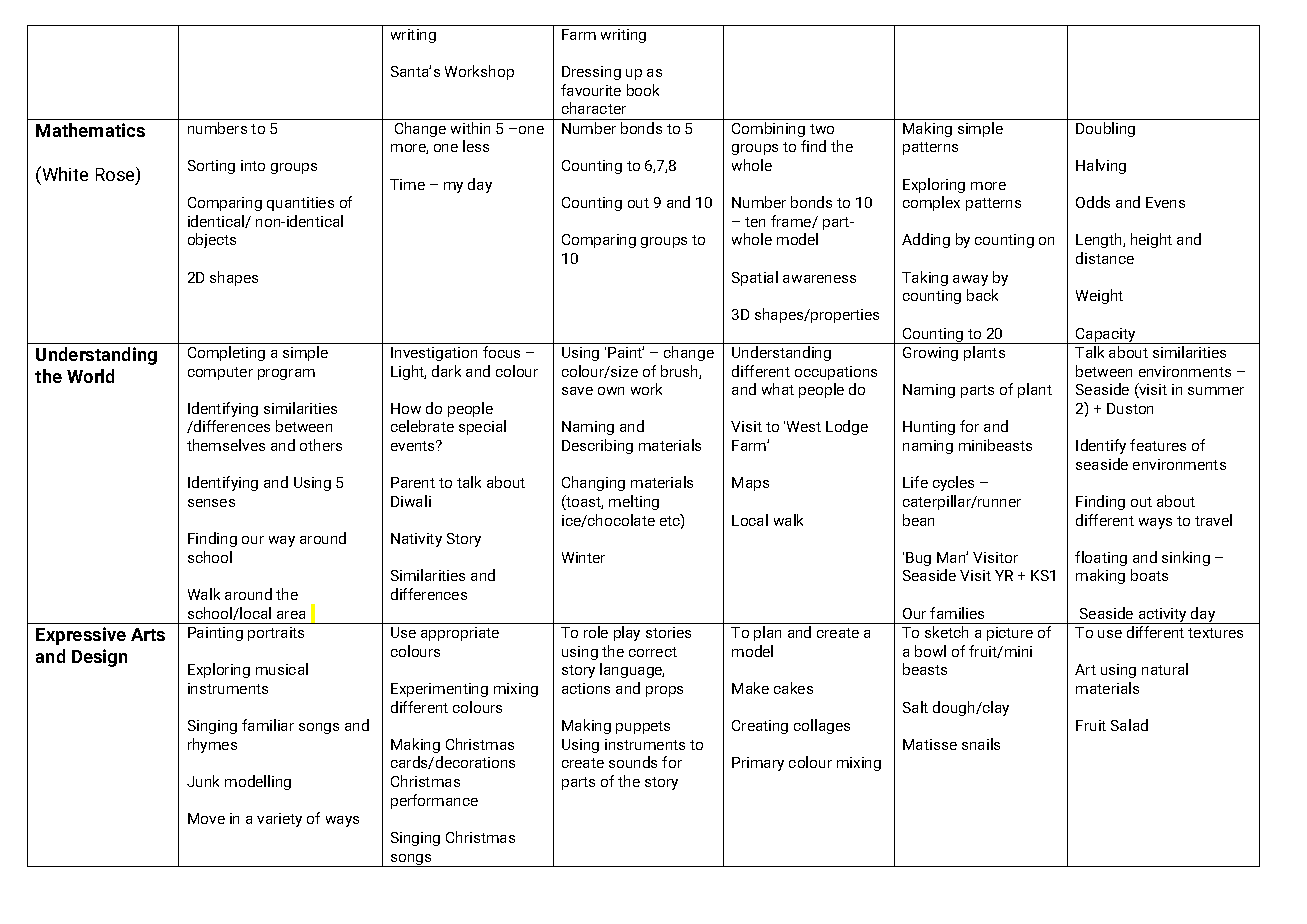 The width and height of the document is (1307, 924). I want to click on Mathematics, so click(90, 130).
